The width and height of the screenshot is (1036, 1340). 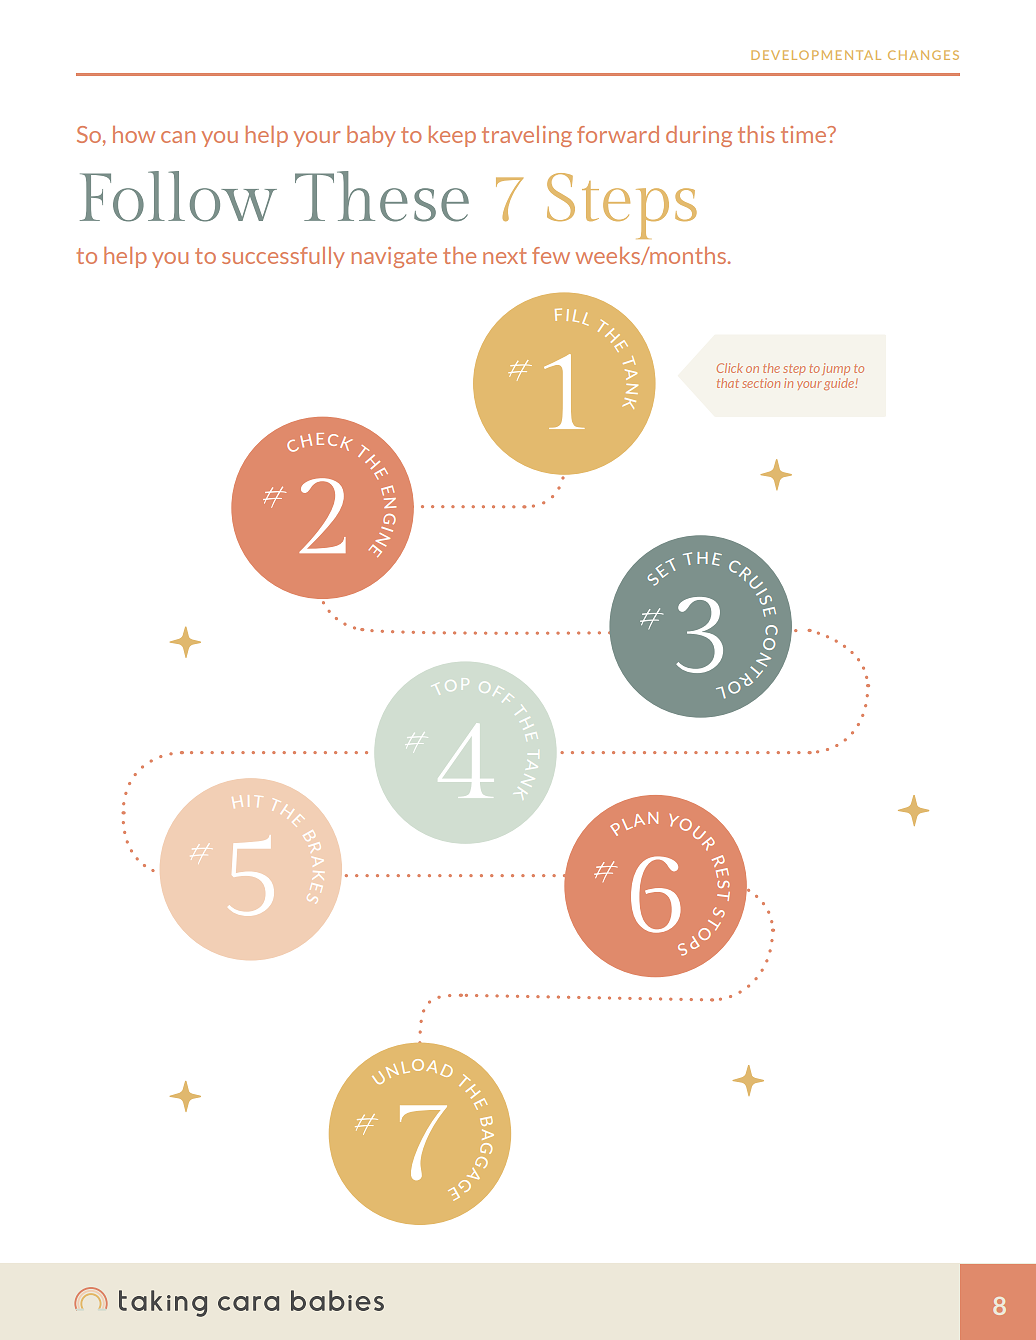 I want to click on Follow, so click(x=178, y=196).
